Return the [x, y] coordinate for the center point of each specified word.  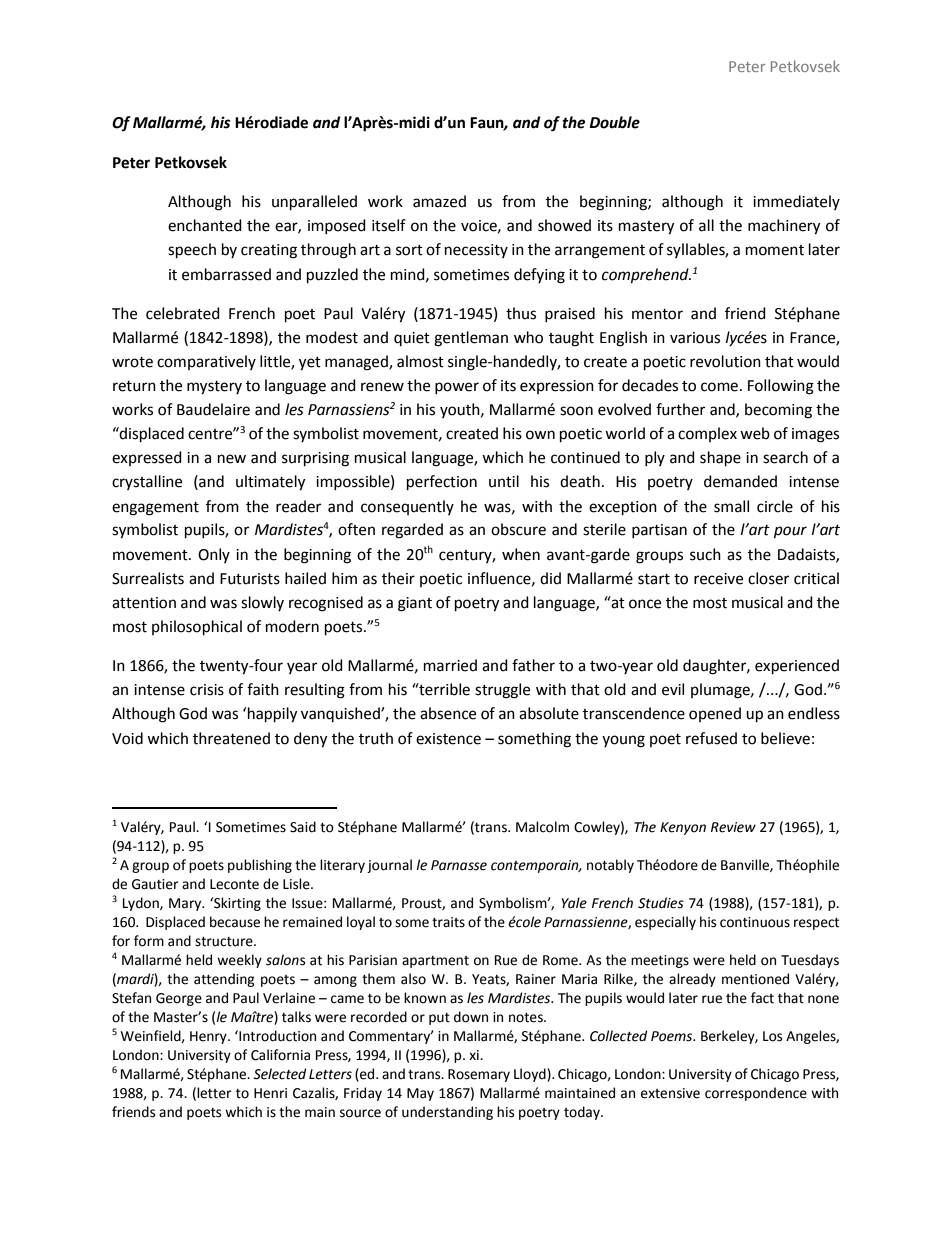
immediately [796, 202]
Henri [270, 1093]
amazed [439, 201]
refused [711, 738]
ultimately [270, 483]
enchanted [205, 225]
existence [448, 739]
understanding [447, 1113]
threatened [231, 738]
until [504, 481]
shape [720, 459]
